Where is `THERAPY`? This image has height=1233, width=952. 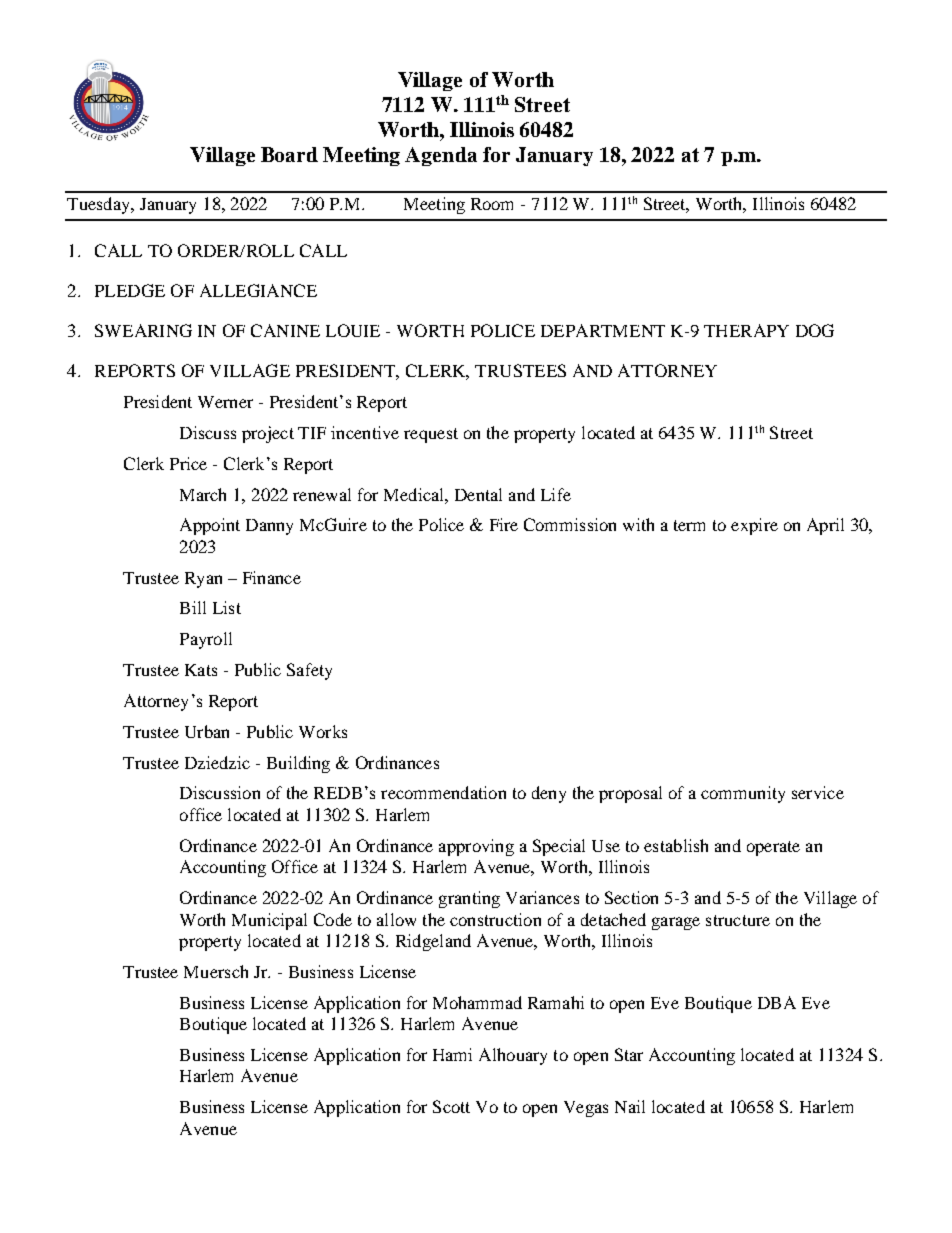
THERAPY is located at coordinates (746, 330).
